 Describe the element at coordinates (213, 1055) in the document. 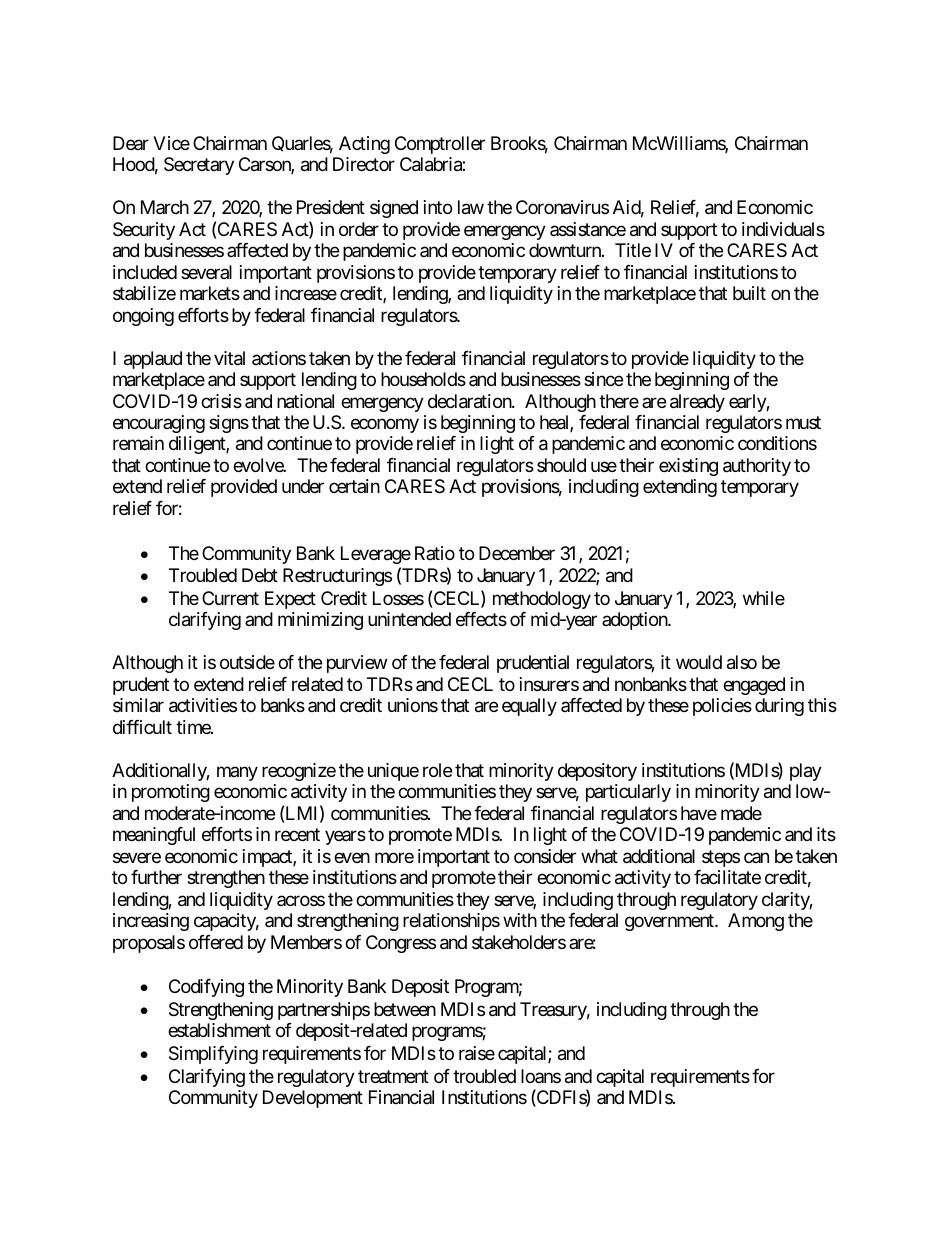

I see `Simplifying` at that location.
